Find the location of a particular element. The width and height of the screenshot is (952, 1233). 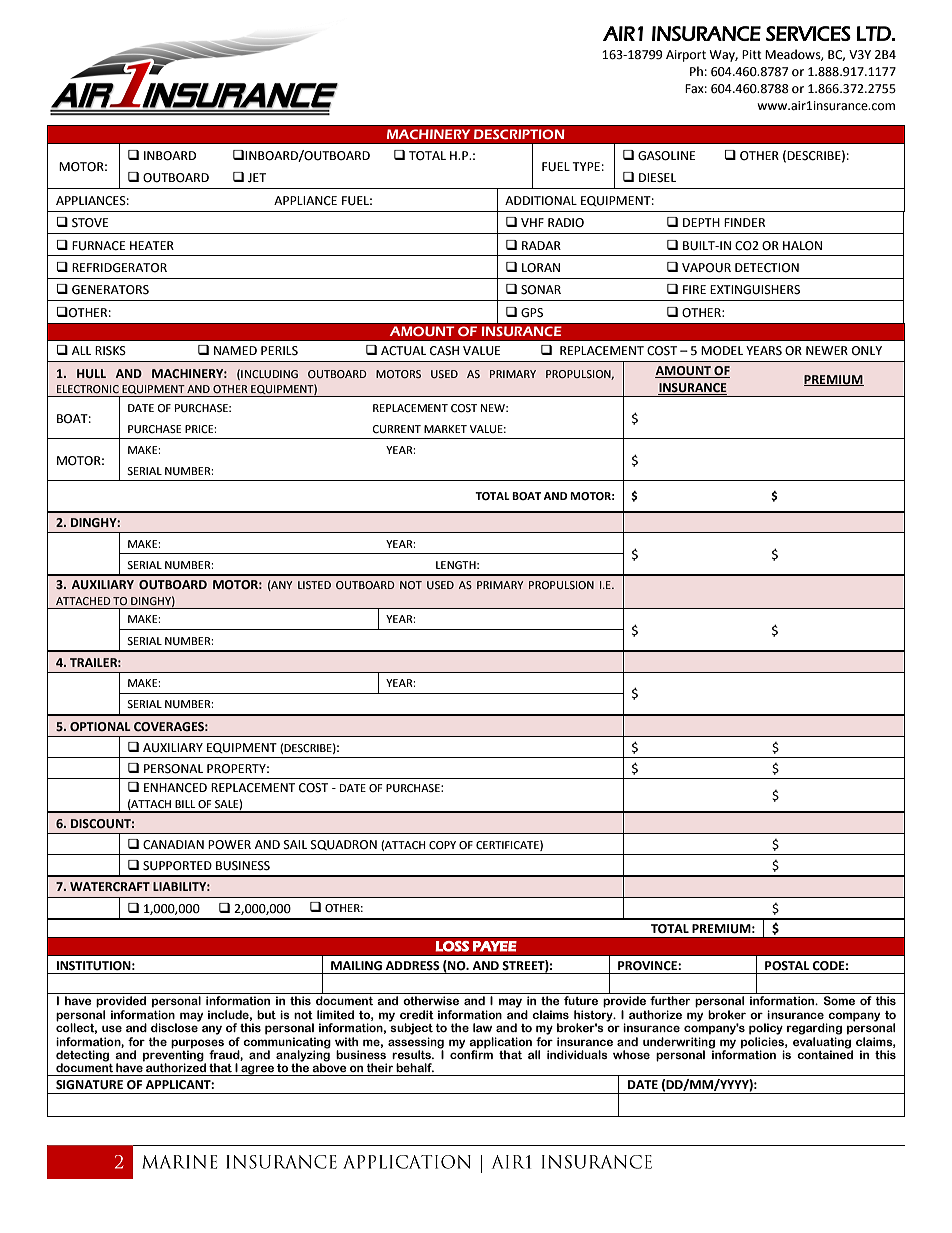

LISTED is located at coordinates (314, 585).
